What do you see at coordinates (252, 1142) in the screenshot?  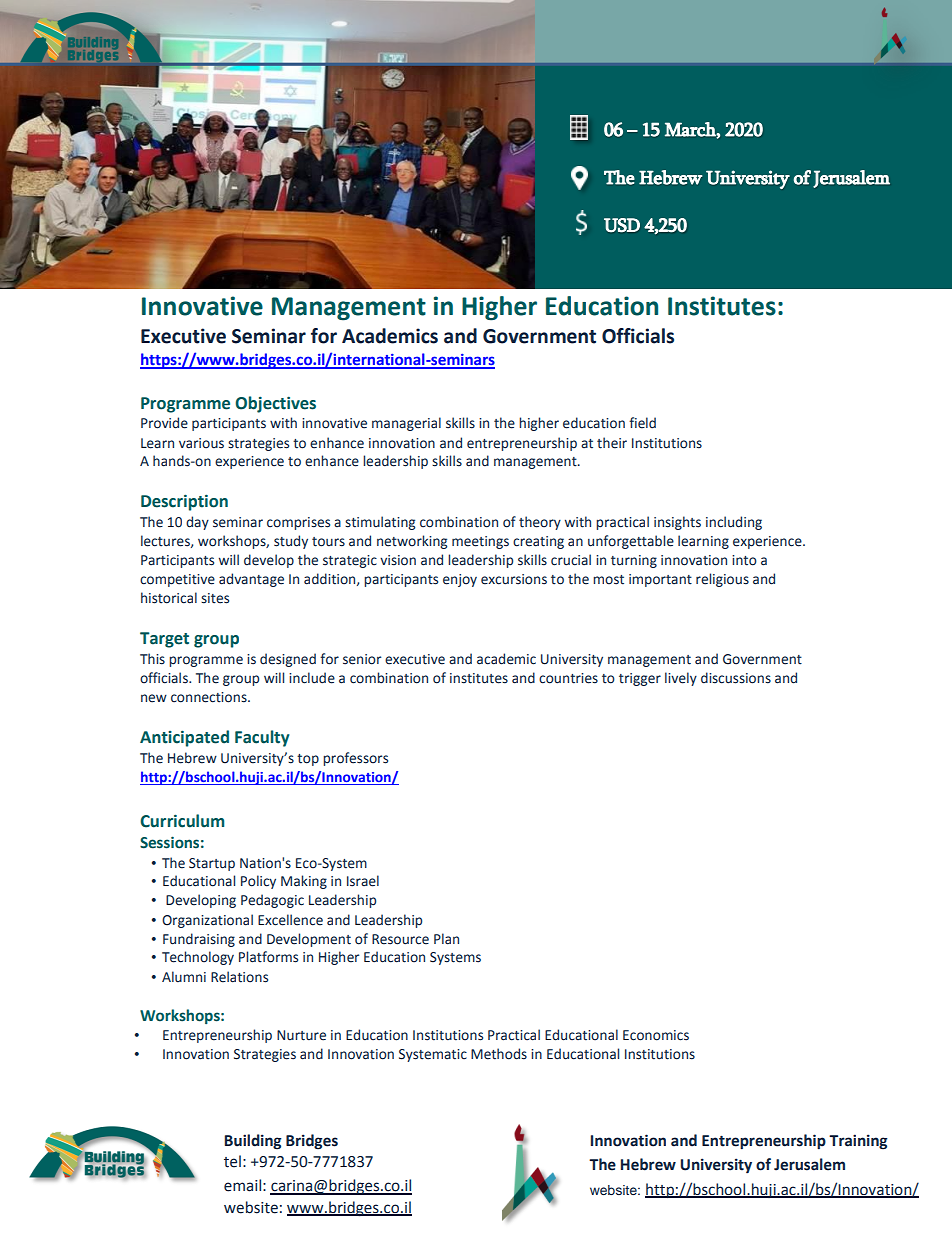 I see `Building` at bounding box center [252, 1142].
